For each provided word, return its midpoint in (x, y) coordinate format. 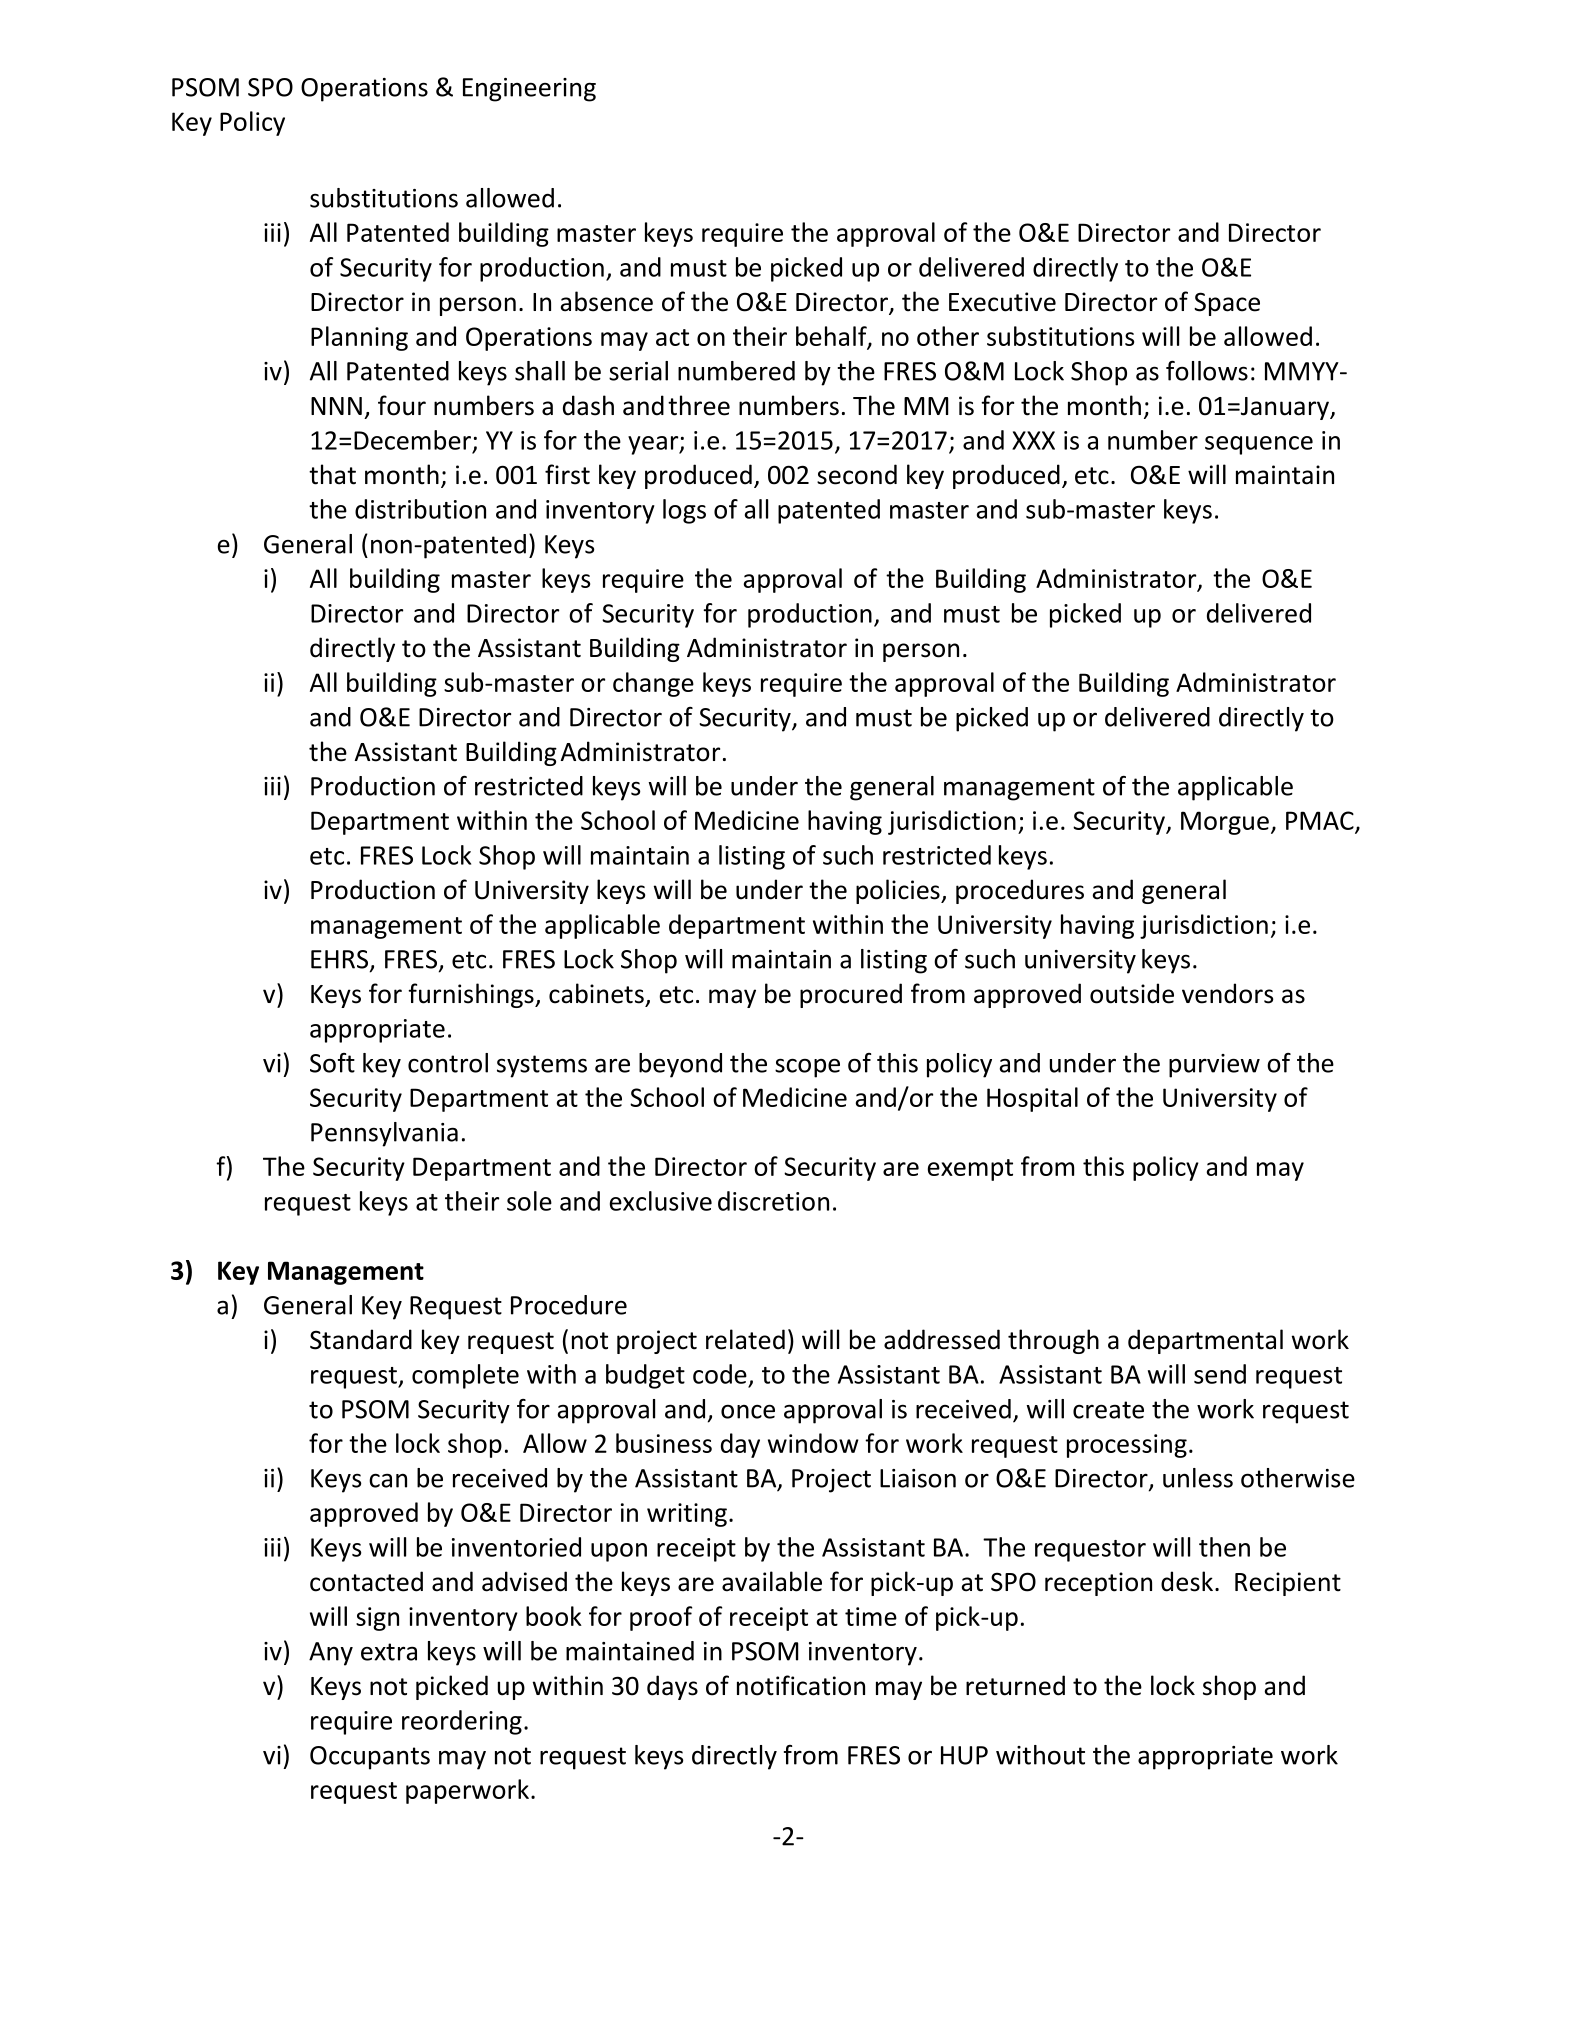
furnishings (472, 995)
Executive (1002, 302)
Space (1227, 304)
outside (1132, 993)
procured (851, 995)
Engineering (529, 90)
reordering (462, 1722)
